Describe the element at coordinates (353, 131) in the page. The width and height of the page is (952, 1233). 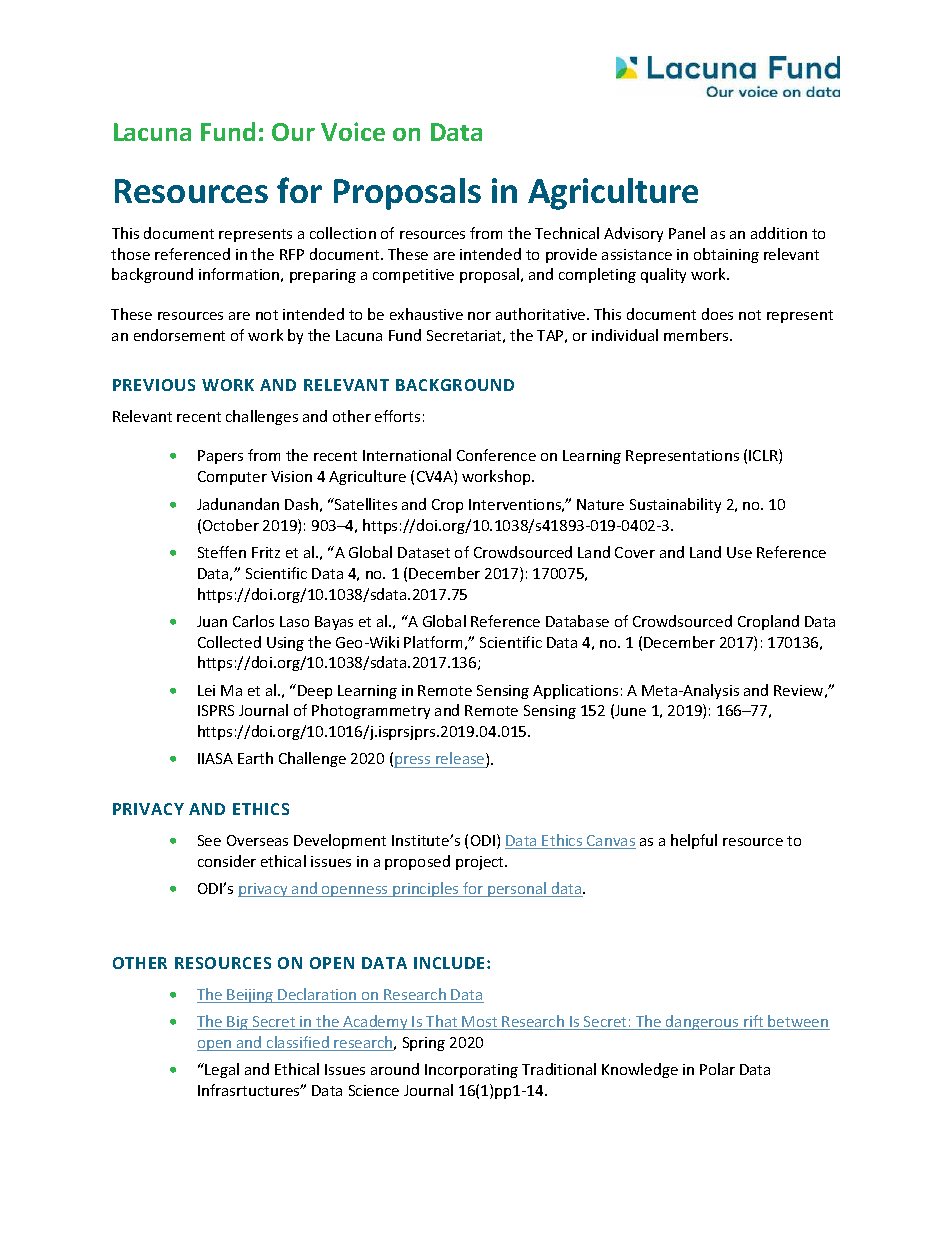
I see `Voice` at that location.
